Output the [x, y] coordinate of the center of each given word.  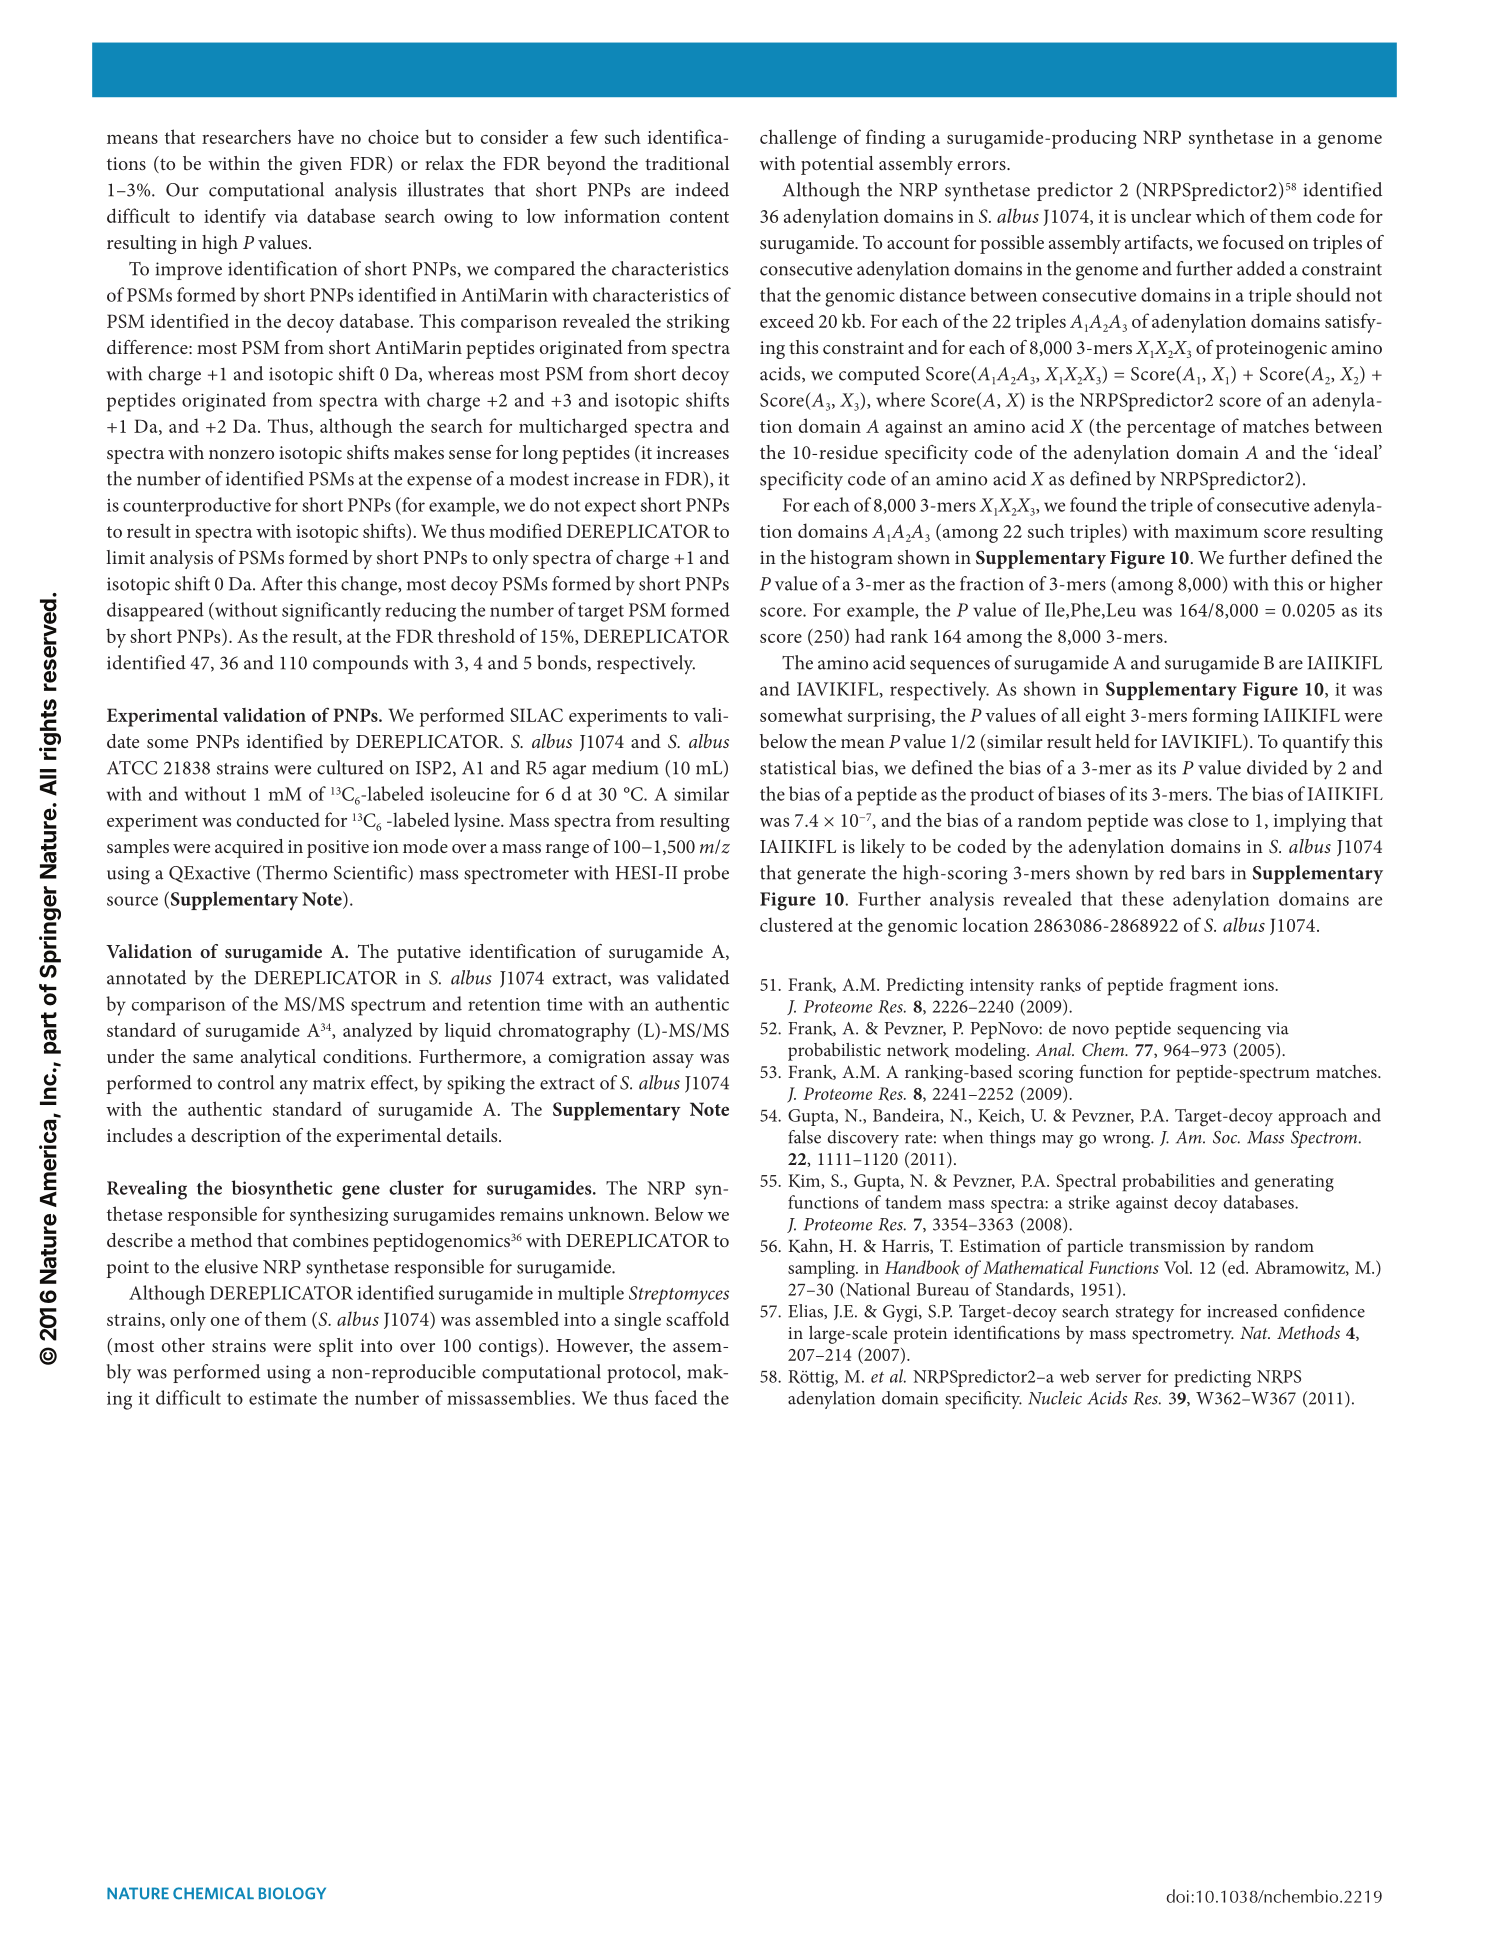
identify [235, 218]
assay [673, 1061]
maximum [1216, 531]
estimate [283, 1398]
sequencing [1219, 1030]
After [282, 583]
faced [676, 1397]
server [1118, 1378]
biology [292, 1893]
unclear [1161, 215]
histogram [851, 559]
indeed [702, 189]
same [213, 1058]
